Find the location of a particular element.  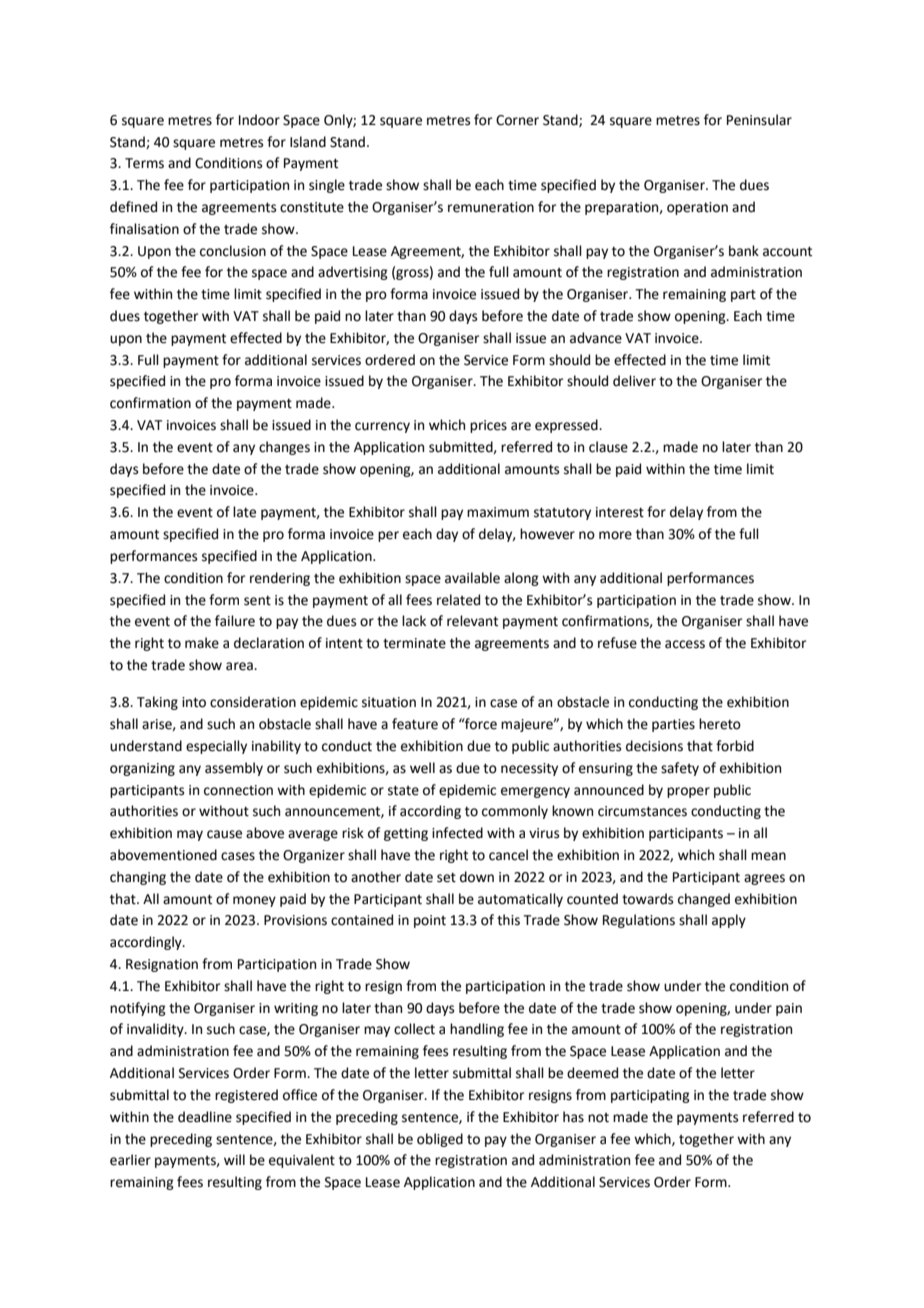

access is located at coordinates (685, 644).
